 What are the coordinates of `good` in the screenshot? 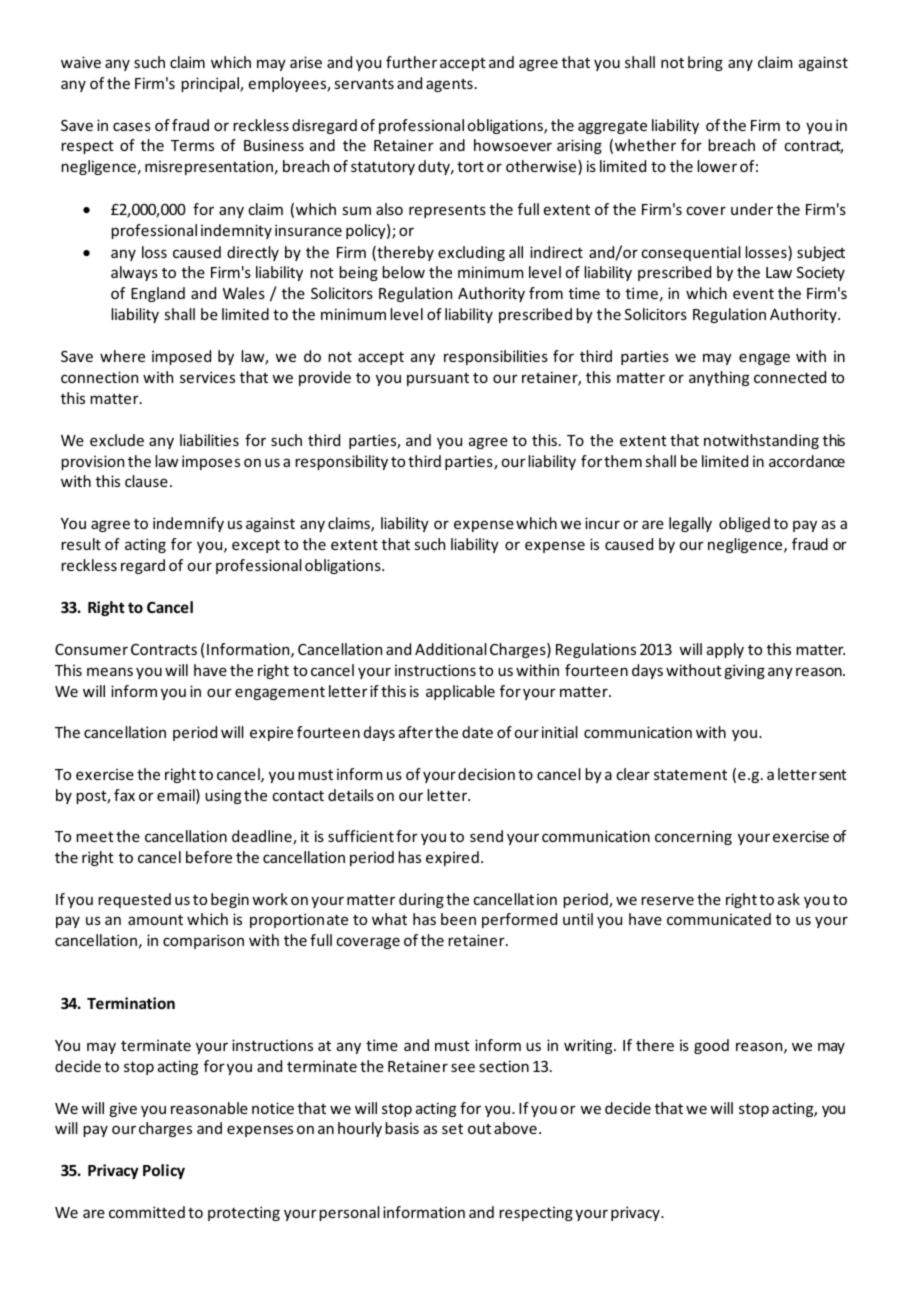 It's located at (711, 1046).
